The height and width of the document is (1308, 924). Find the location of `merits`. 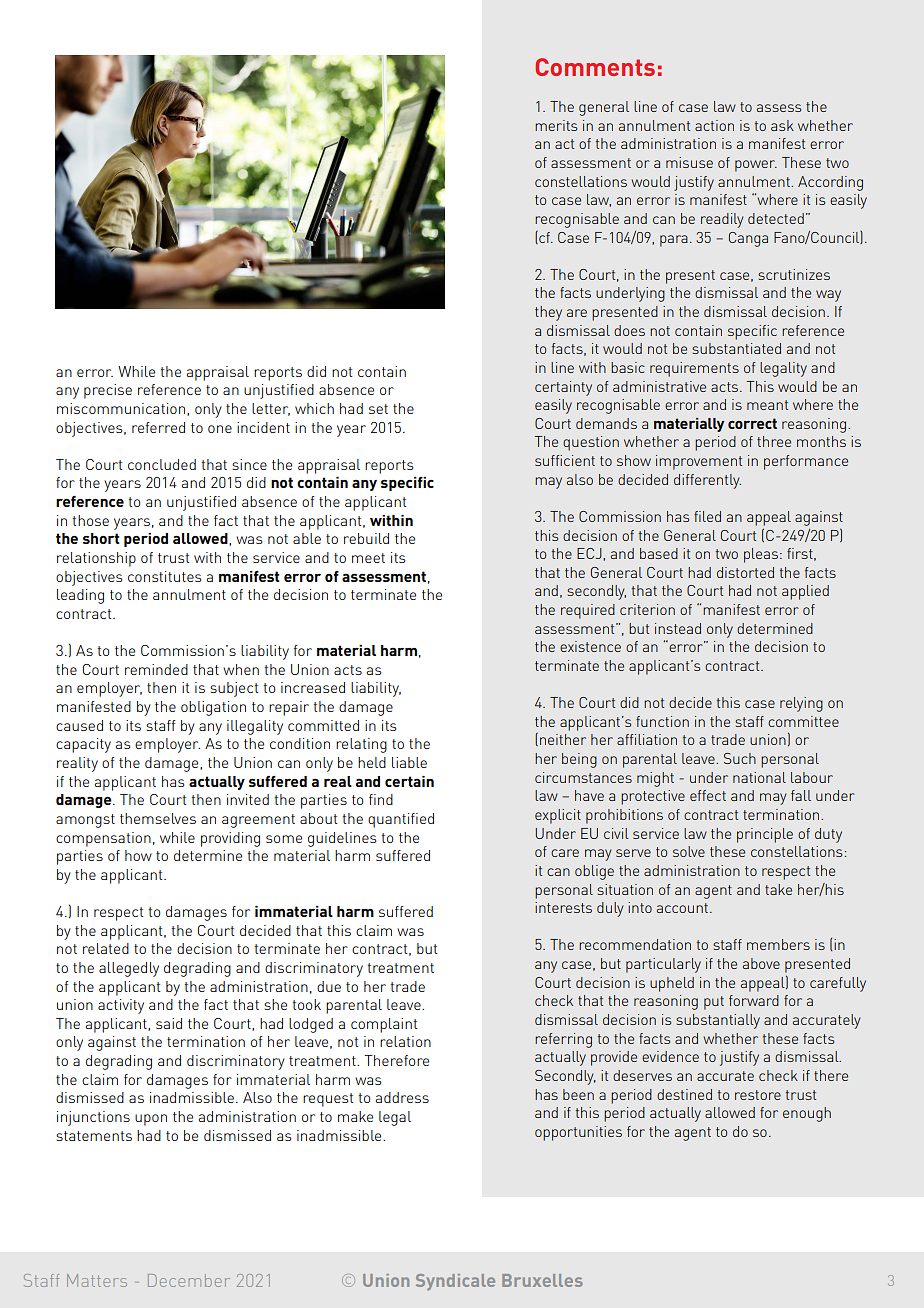

merits is located at coordinates (556, 125).
